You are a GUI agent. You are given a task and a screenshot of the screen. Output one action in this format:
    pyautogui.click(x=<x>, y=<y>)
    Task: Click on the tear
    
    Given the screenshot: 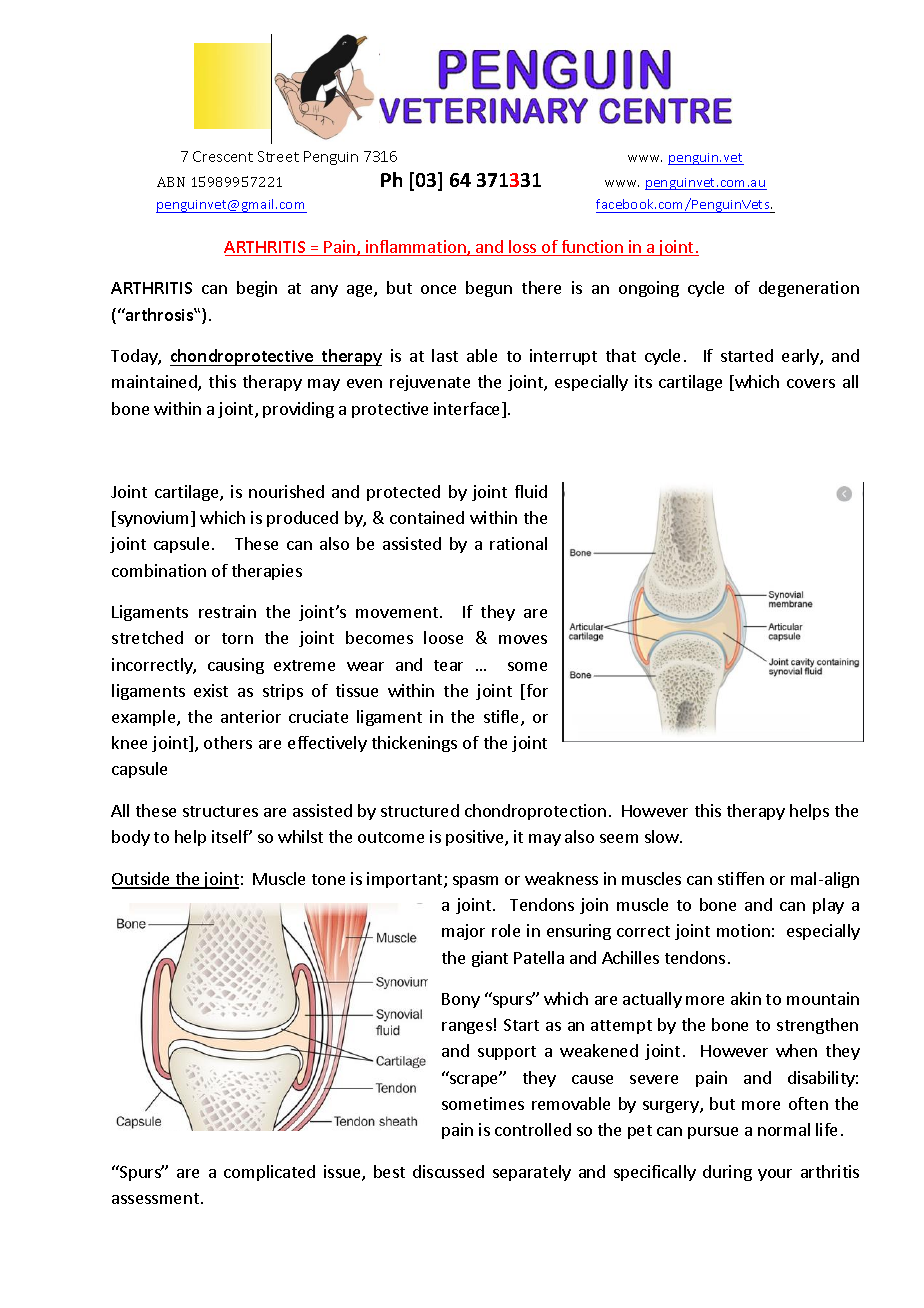 What is the action you would take?
    pyautogui.click(x=448, y=665)
